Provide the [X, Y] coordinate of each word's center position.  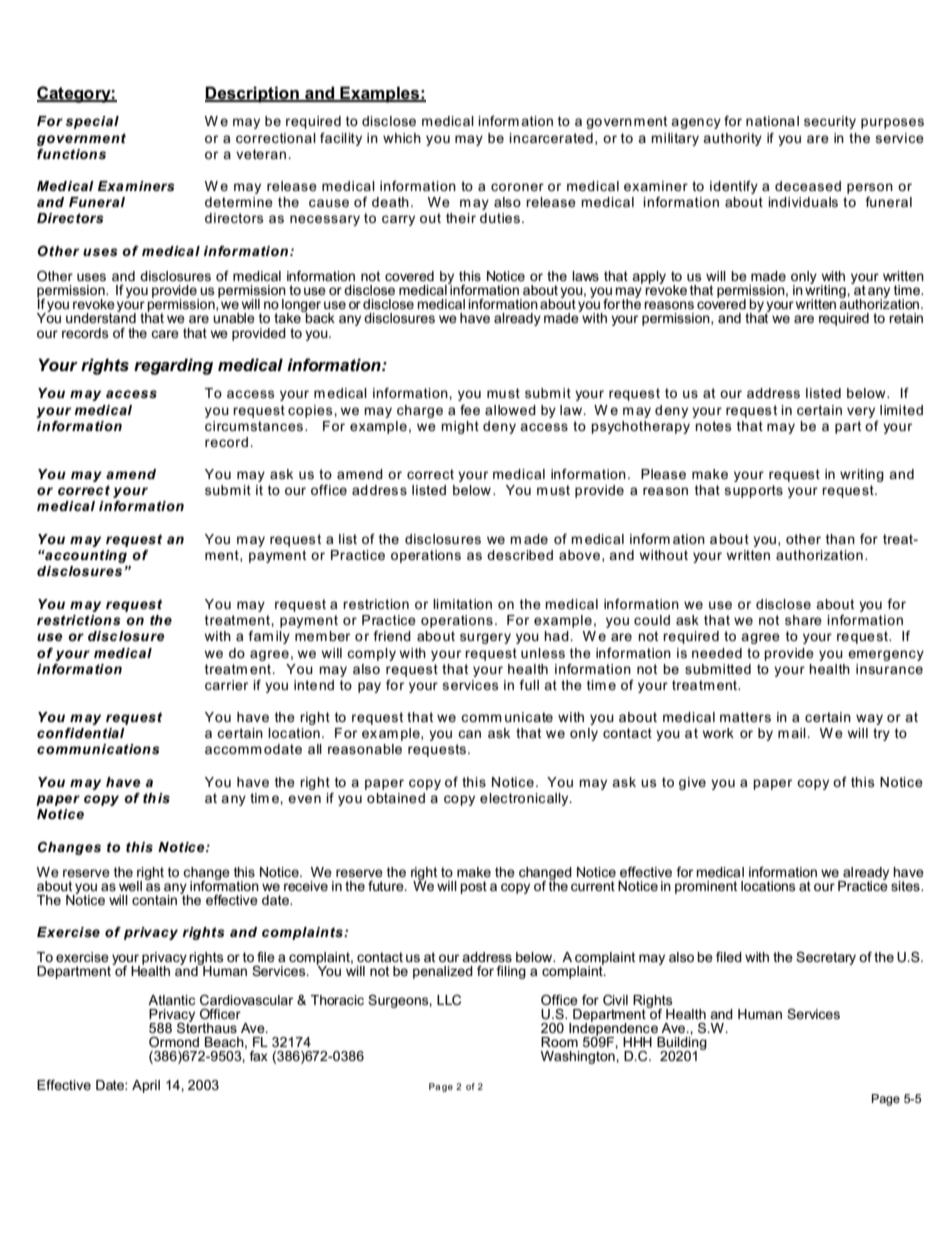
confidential [81, 733]
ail [798, 733]
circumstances [255, 426]
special [92, 122]
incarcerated [551, 138]
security [830, 122]
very [861, 412]
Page [886, 1100]
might [460, 427]
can [469, 734]
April [146, 1086]
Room [559, 1042]
